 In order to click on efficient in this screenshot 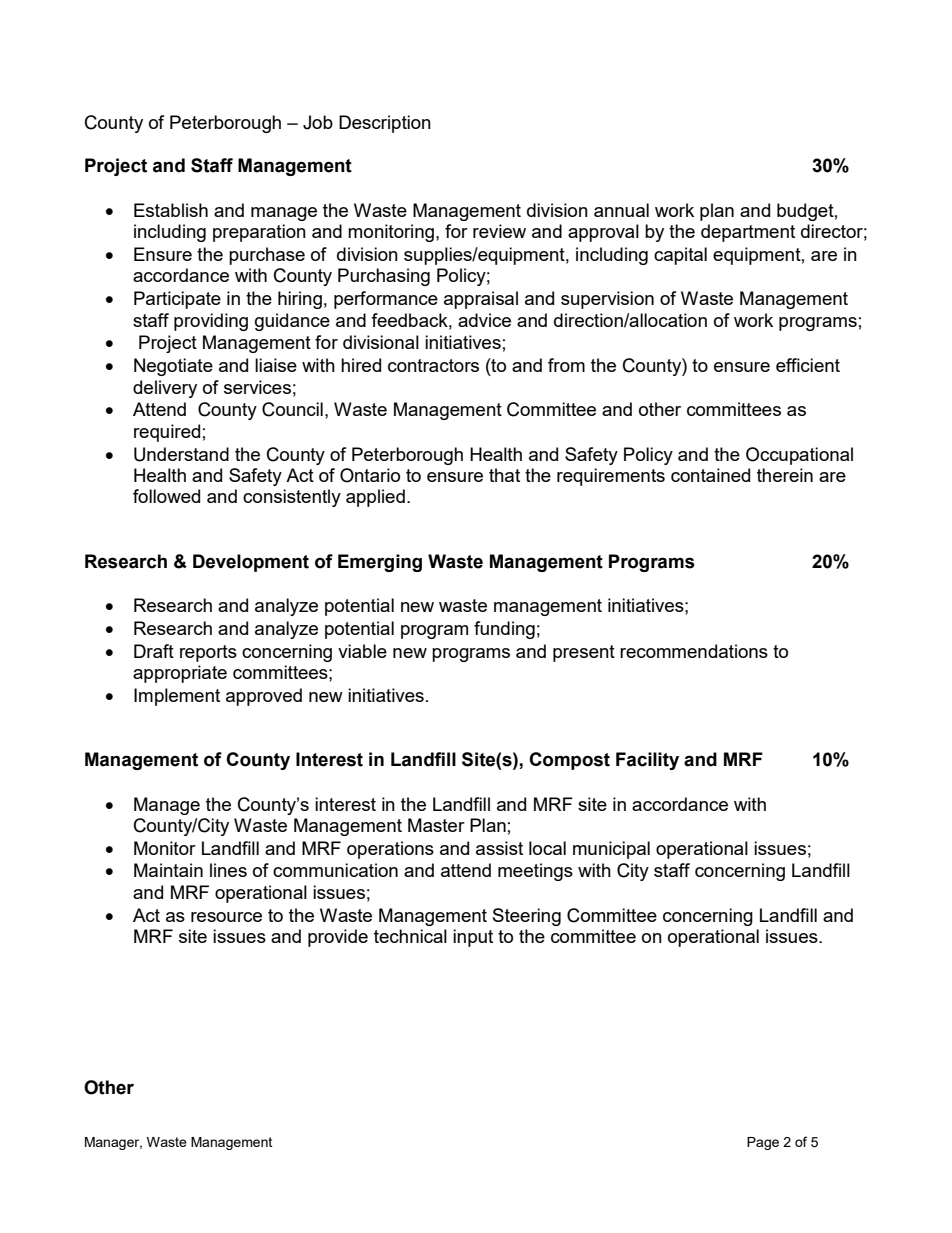, I will do `click(808, 365)`.
